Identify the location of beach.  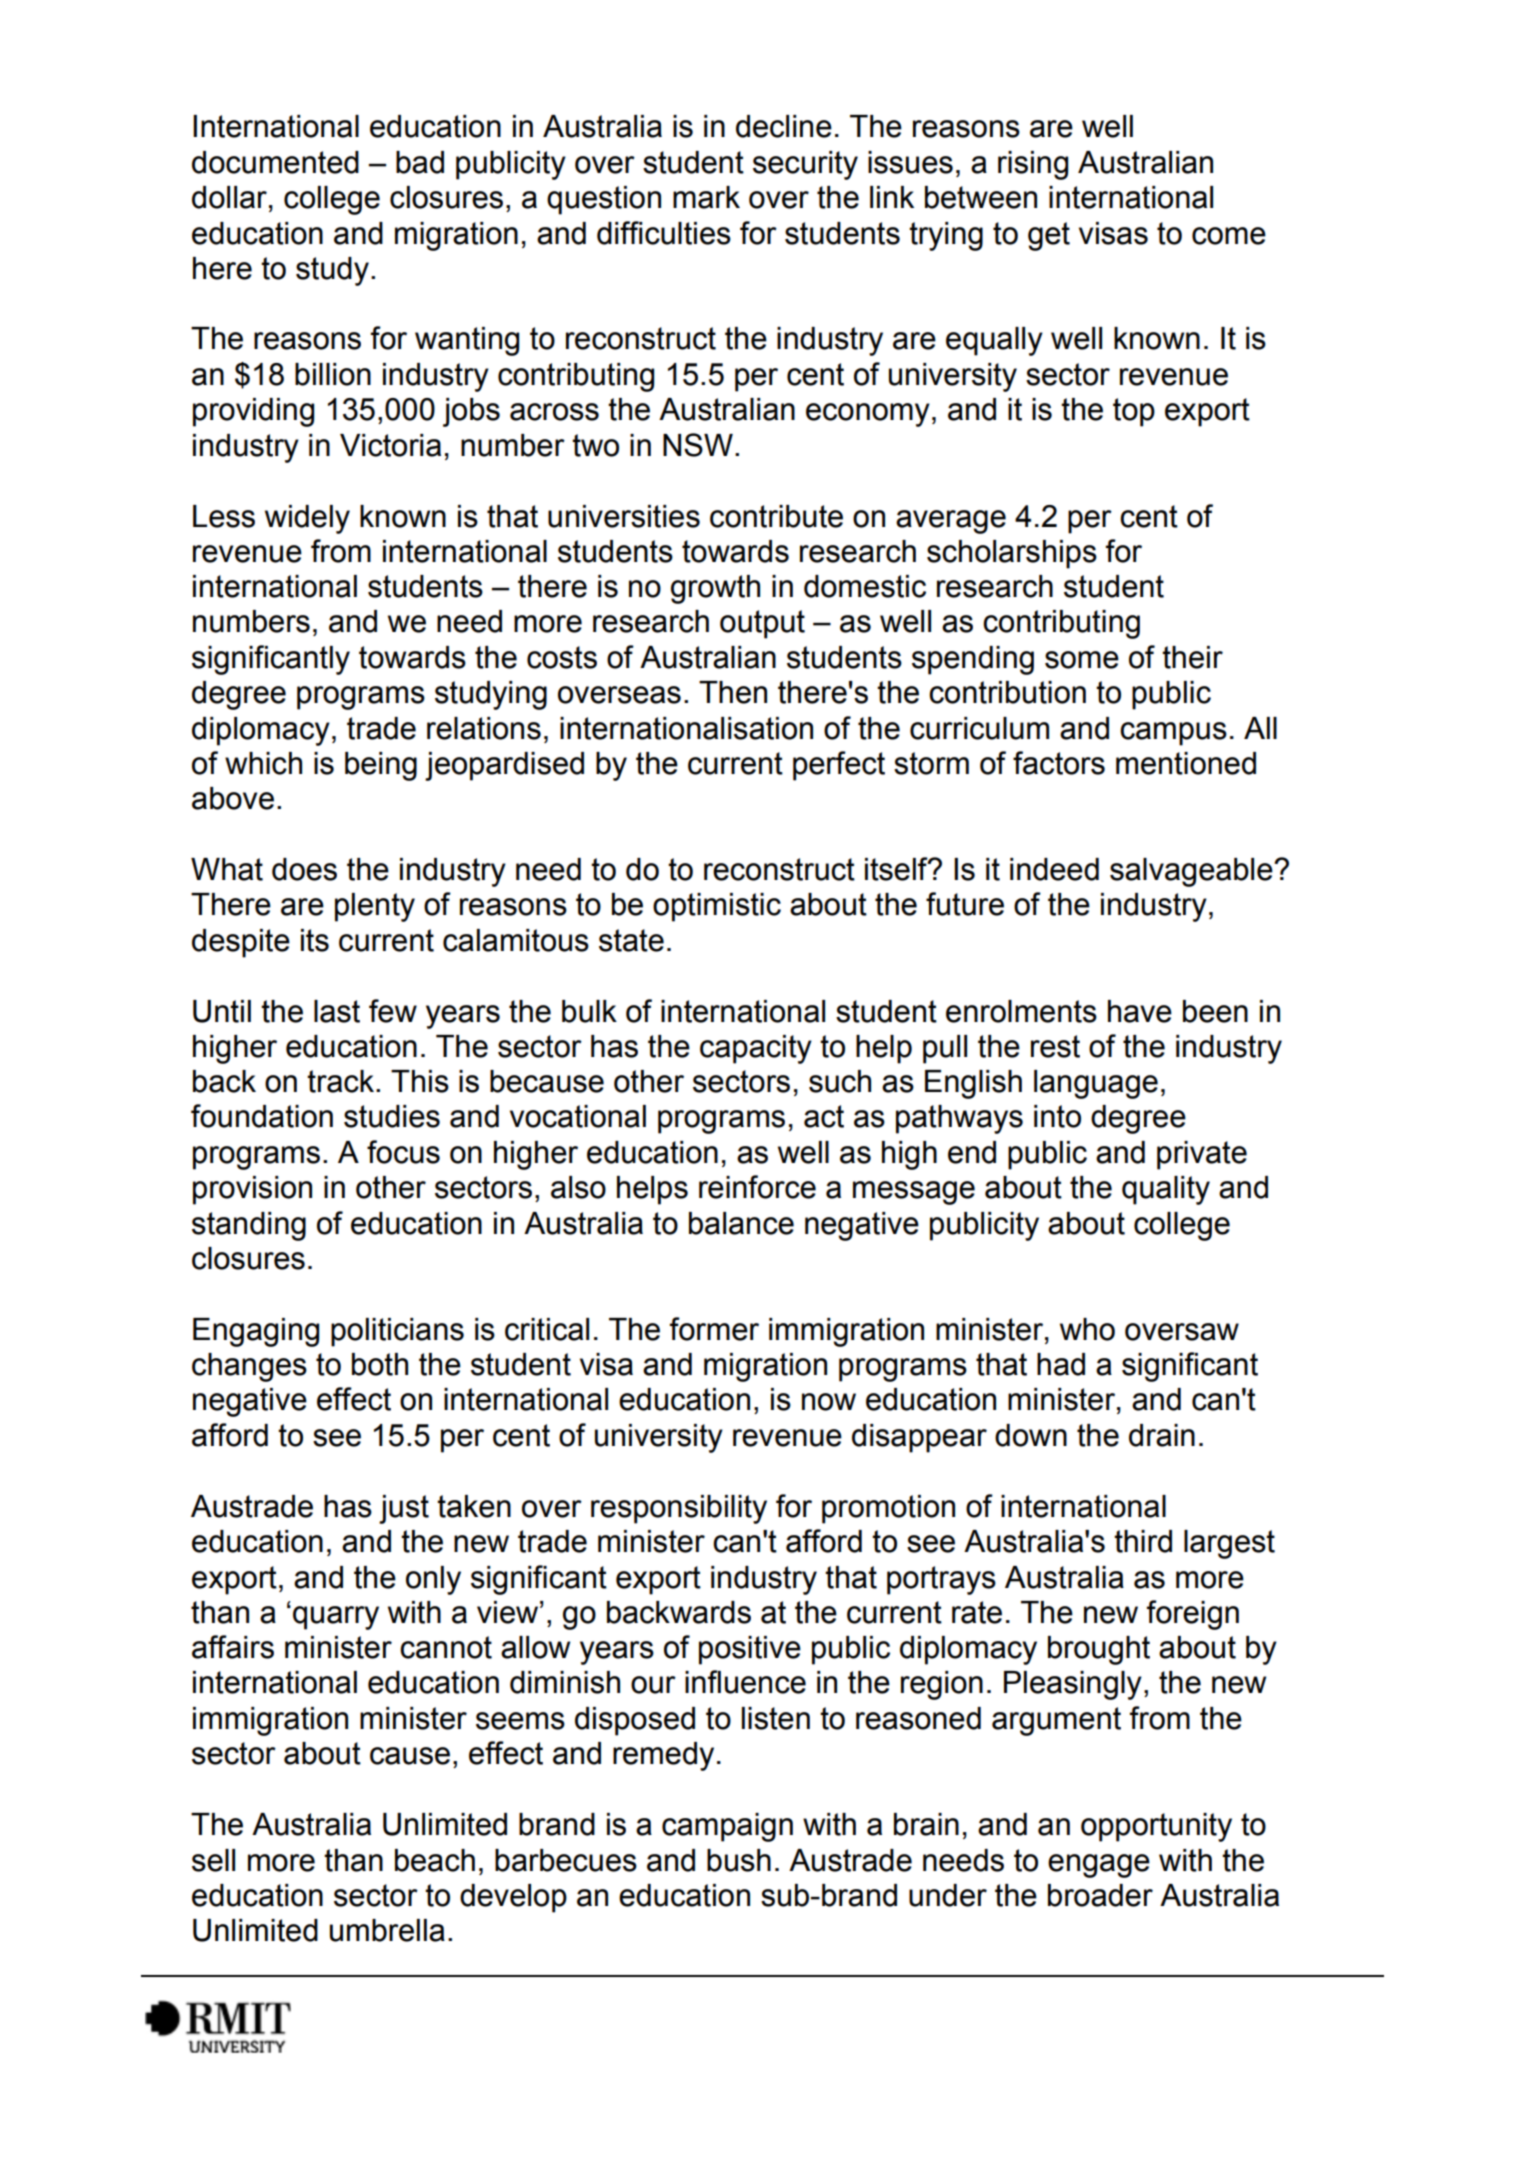
(435, 1860).
